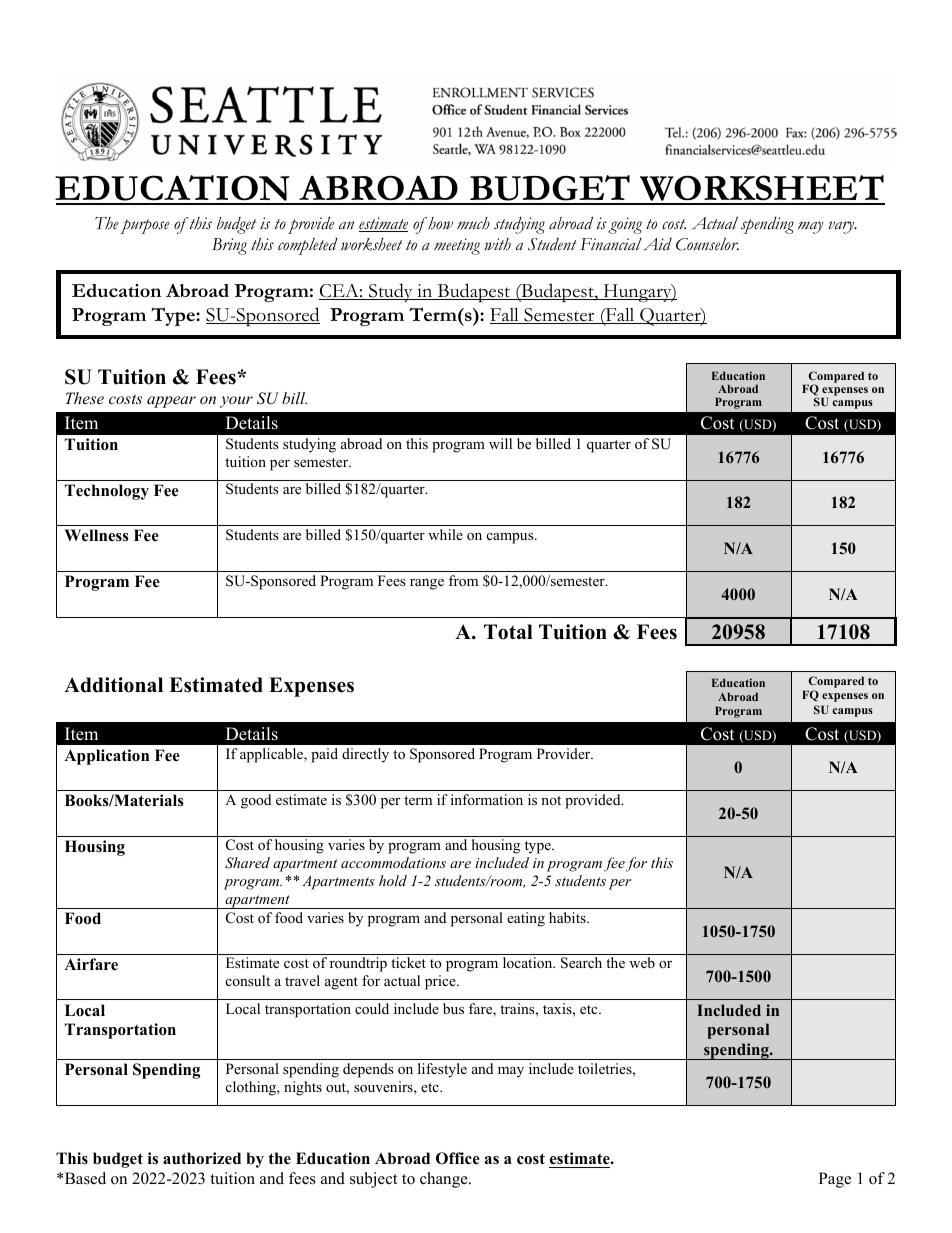 Image resolution: width=952 pixels, height=1233 pixels. Describe the element at coordinates (113, 685) in the document. I see `Additional` at that location.
